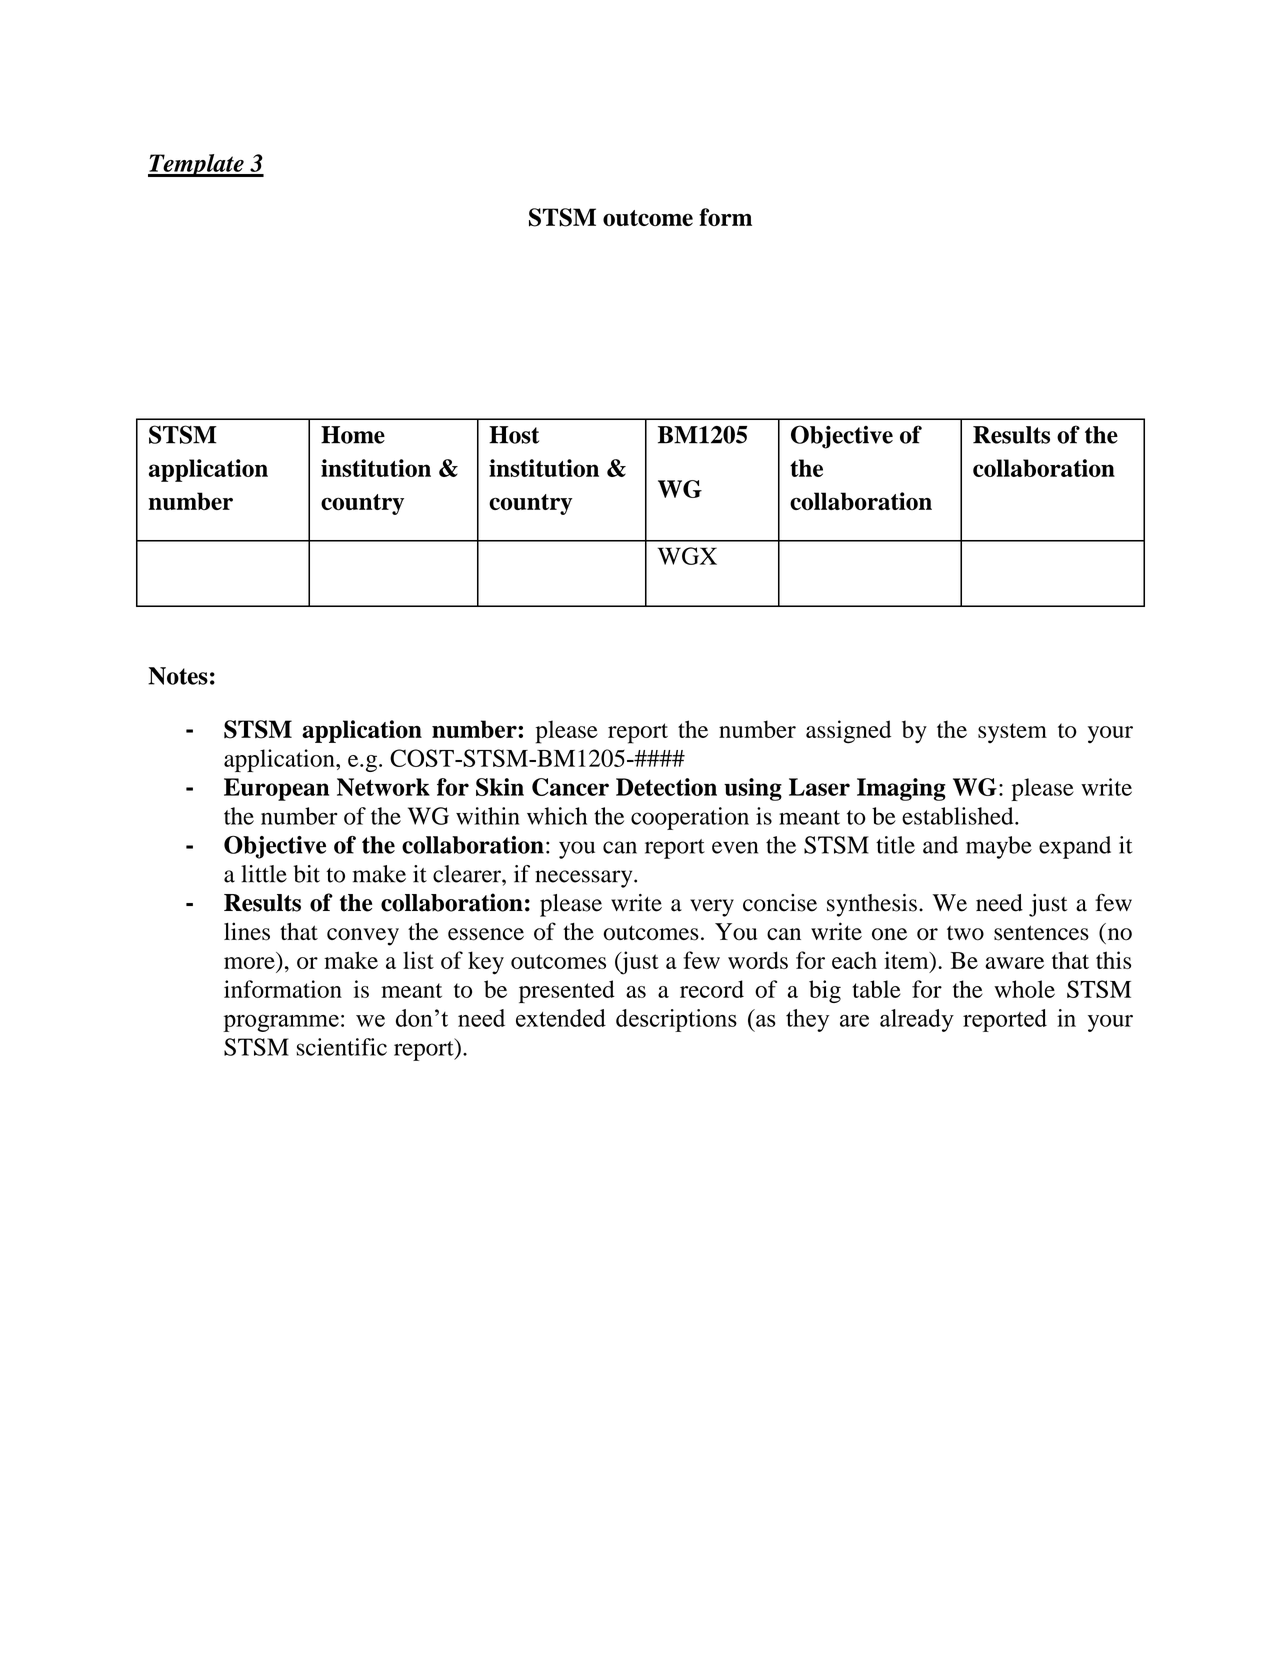  Describe the element at coordinates (197, 165) in the image. I see `Template` at that location.
